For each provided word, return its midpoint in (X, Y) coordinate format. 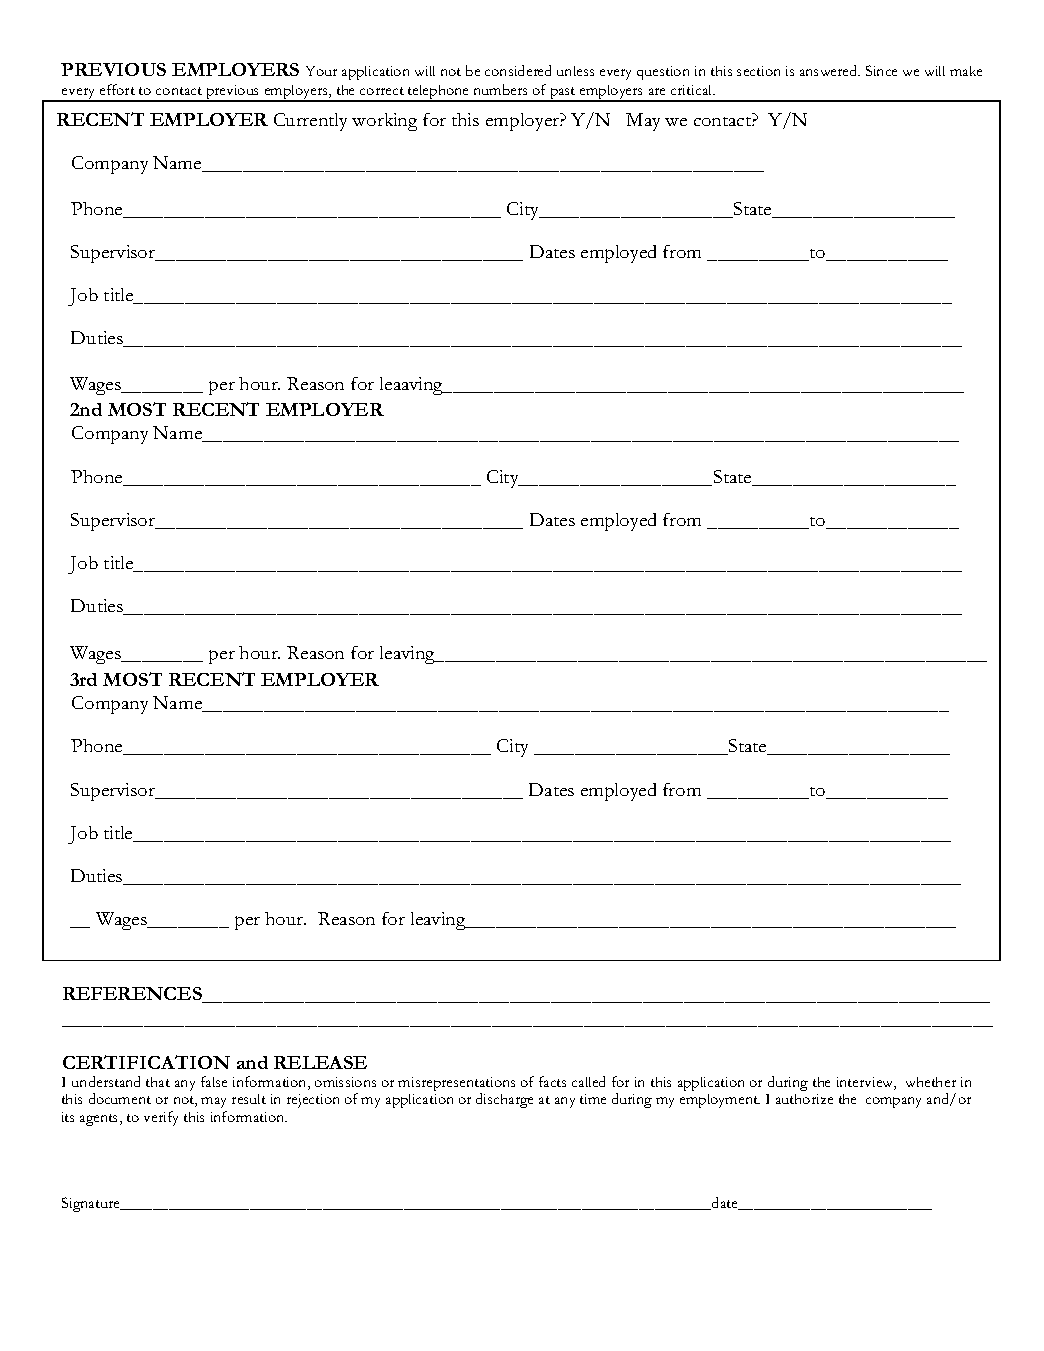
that (158, 1082)
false (214, 1081)
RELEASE (320, 1062)
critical (693, 90)
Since (881, 70)
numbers (500, 89)
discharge (504, 1100)
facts (552, 1081)
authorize (804, 1099)
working (384, 122)
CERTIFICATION (146, 1062)
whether (931, 1082)
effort (117, 89)
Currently (310, 122)
